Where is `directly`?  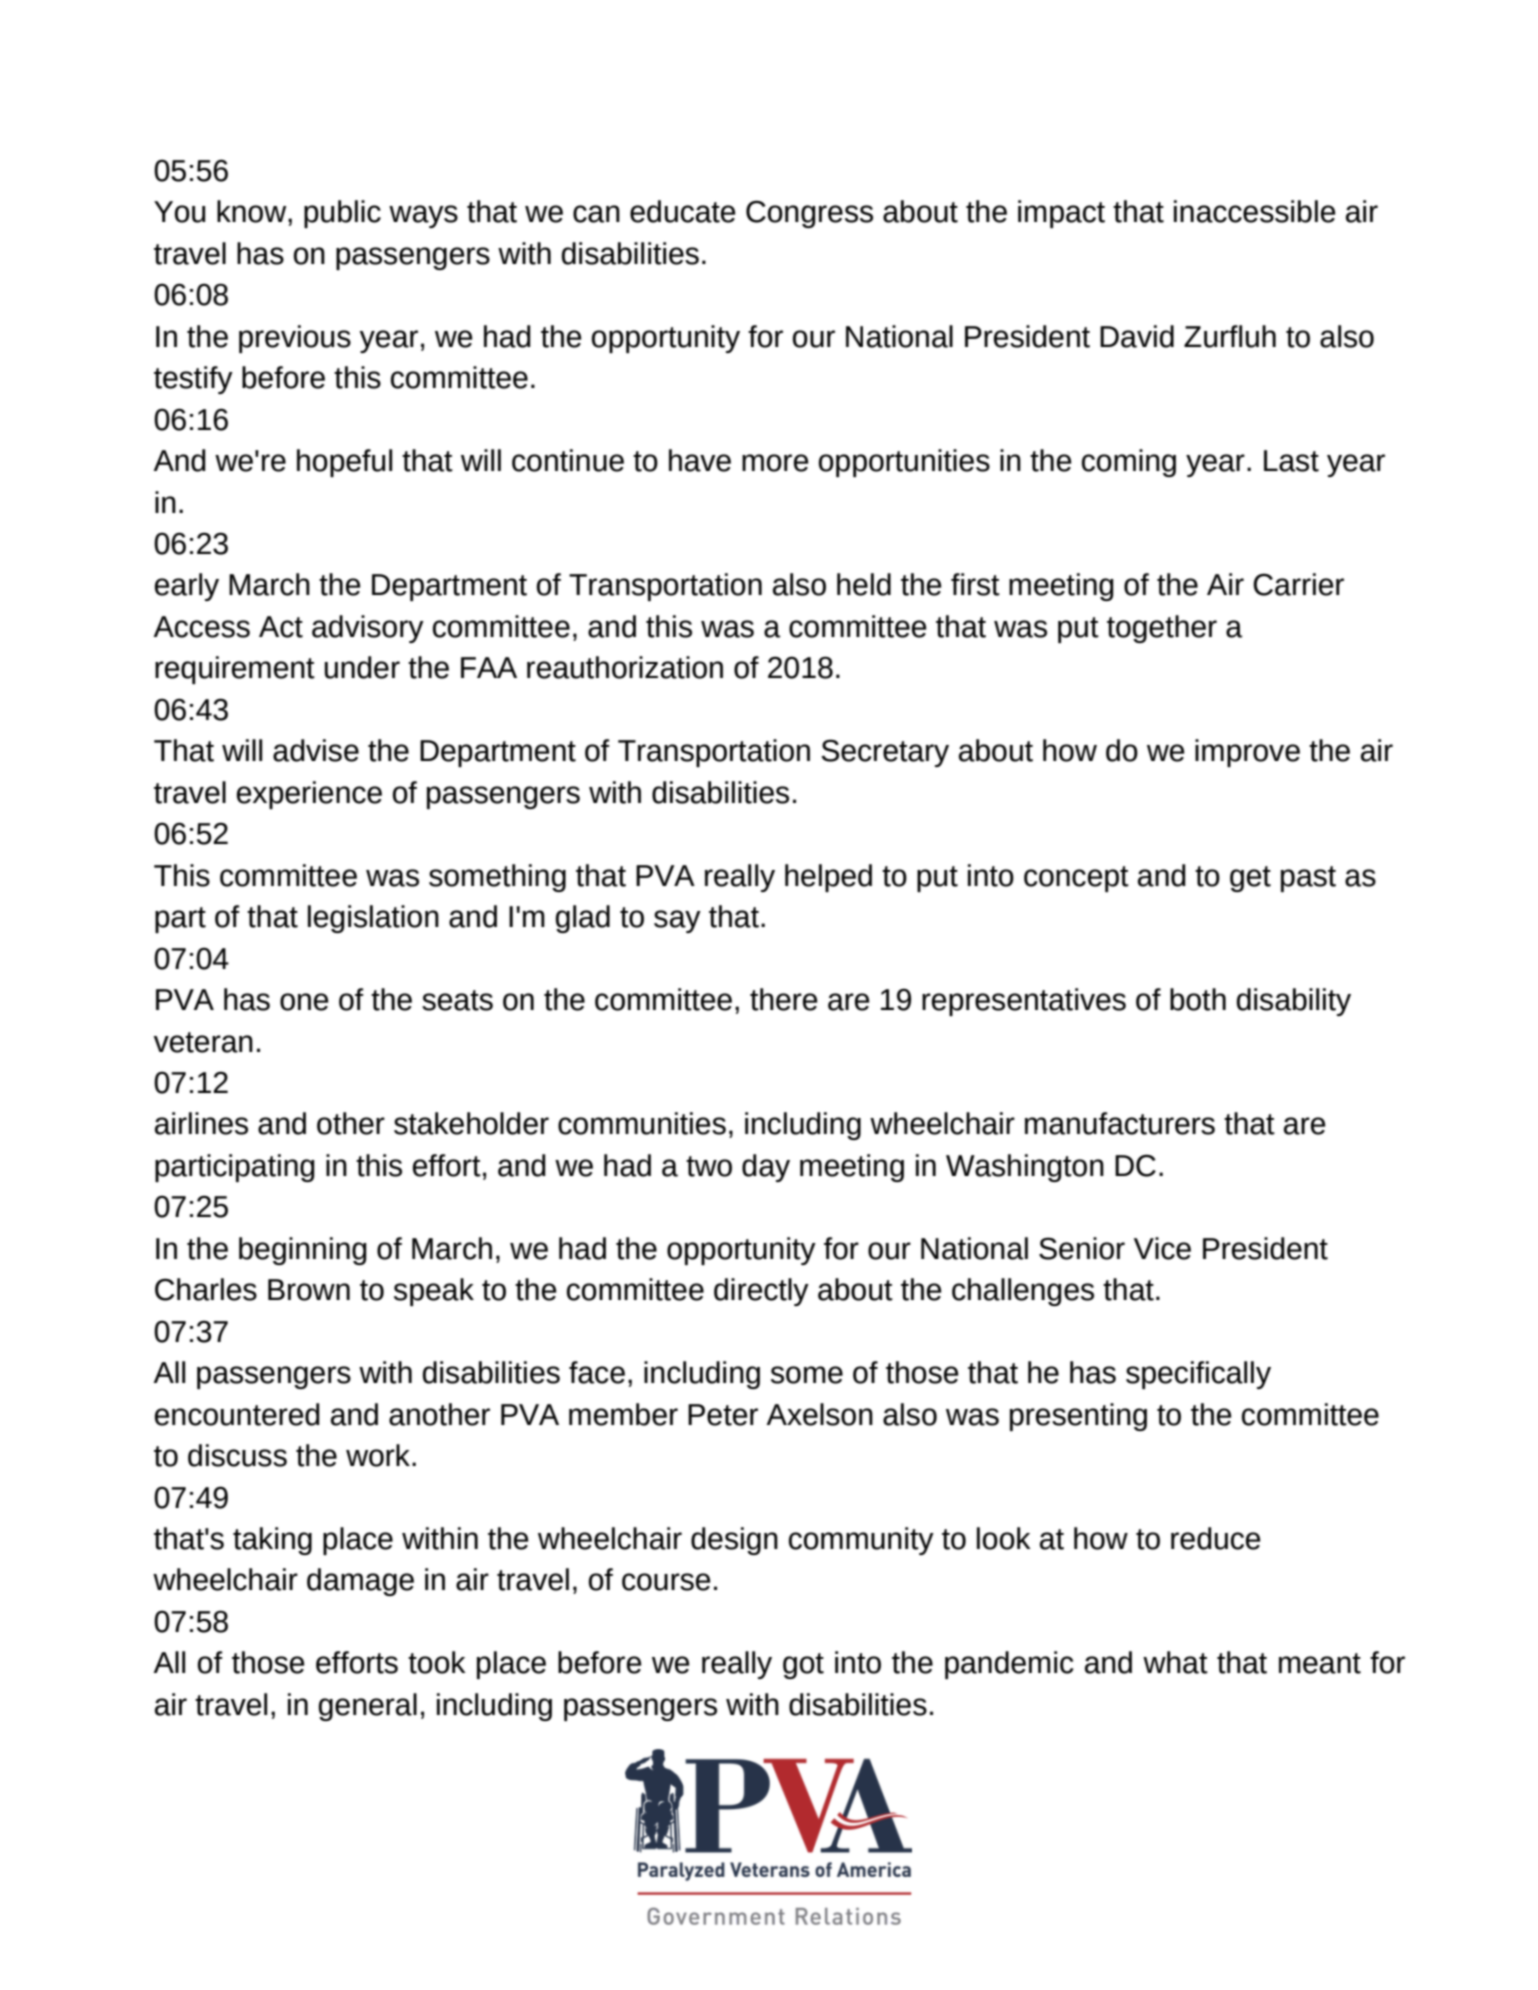 directly is located at coordinates (761, 1292).
